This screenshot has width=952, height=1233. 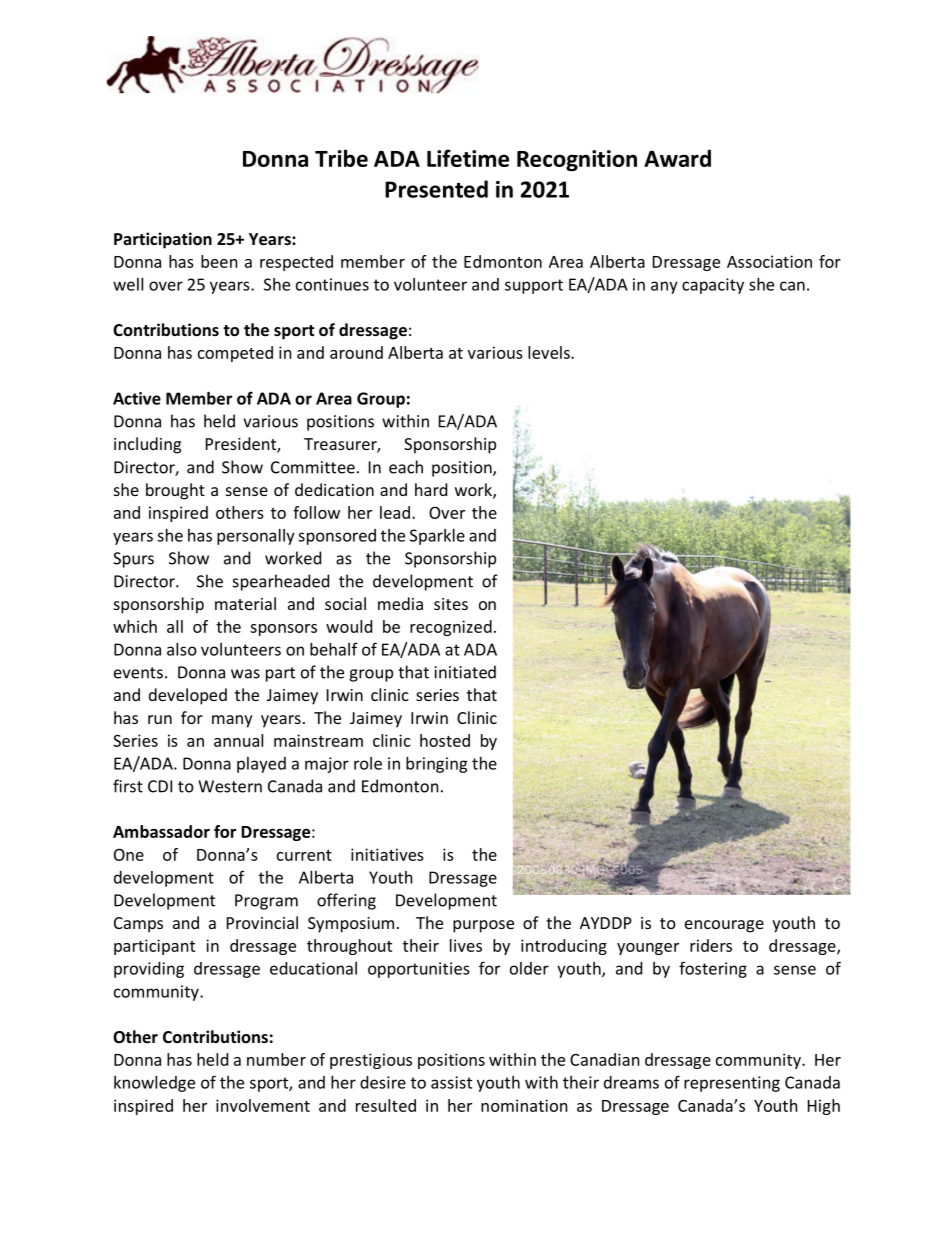 I want to click on recognized, so click(x=451, y=628).
